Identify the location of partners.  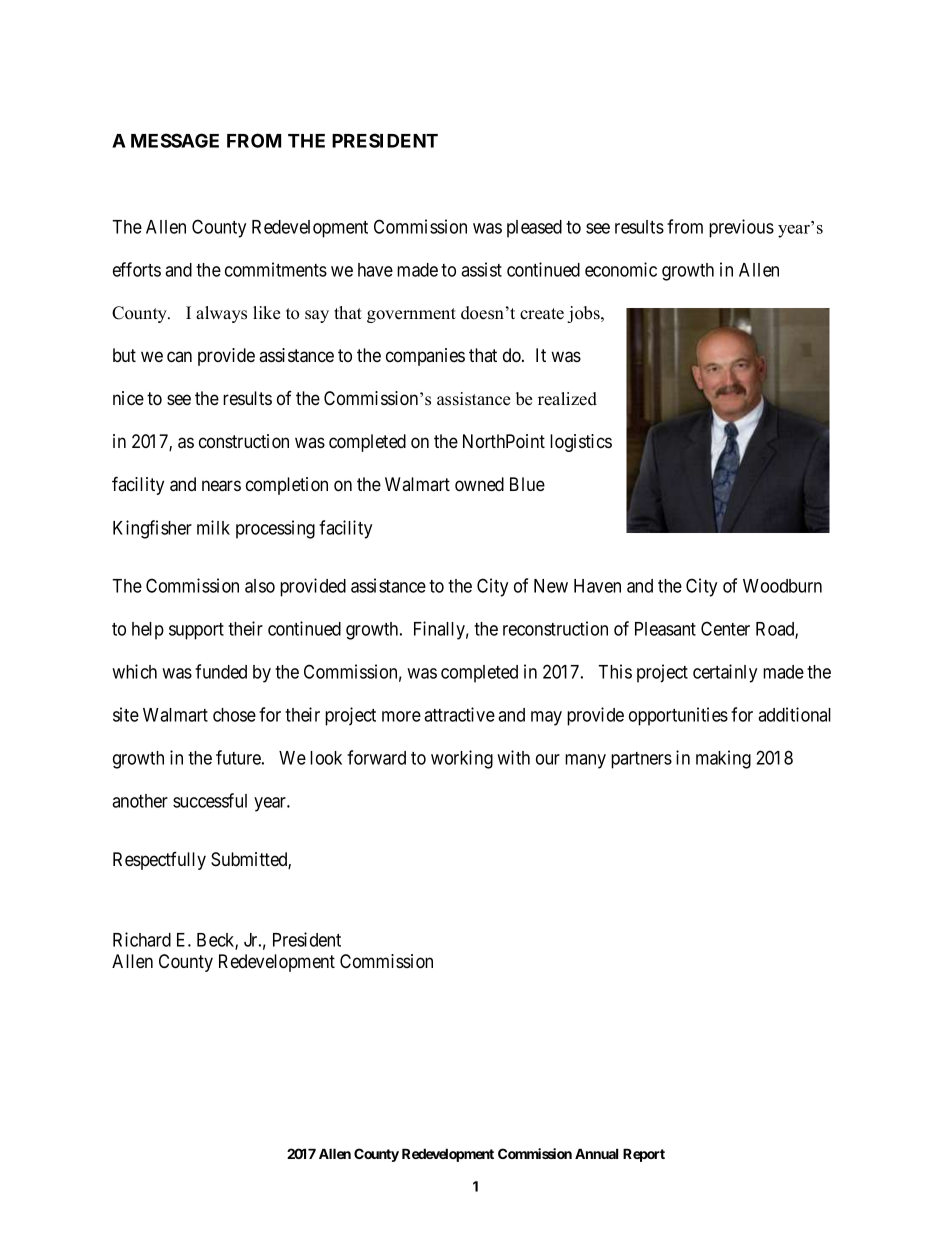
(641, 760).
